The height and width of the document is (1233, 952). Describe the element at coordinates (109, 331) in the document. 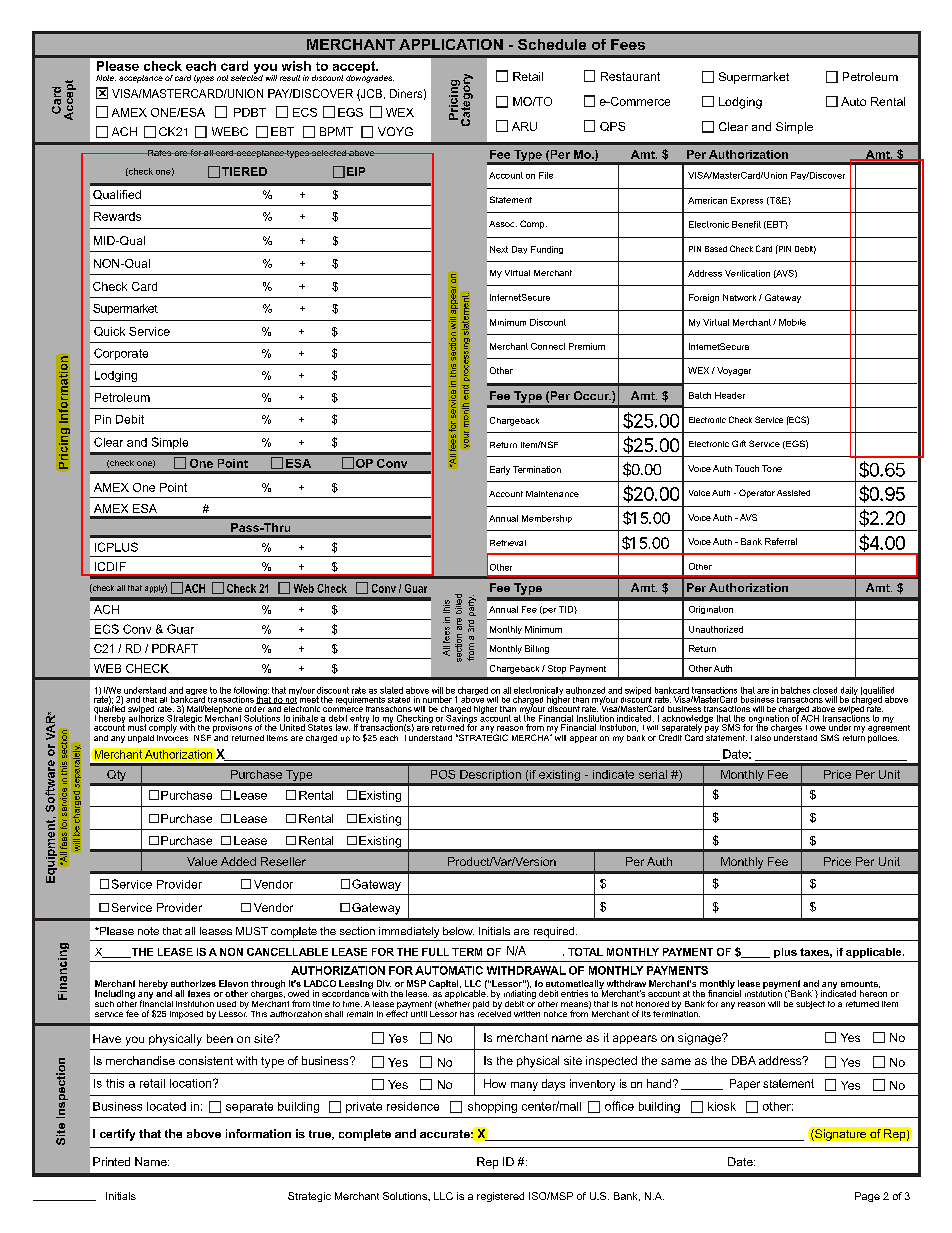

I see `Quick` at that location.
